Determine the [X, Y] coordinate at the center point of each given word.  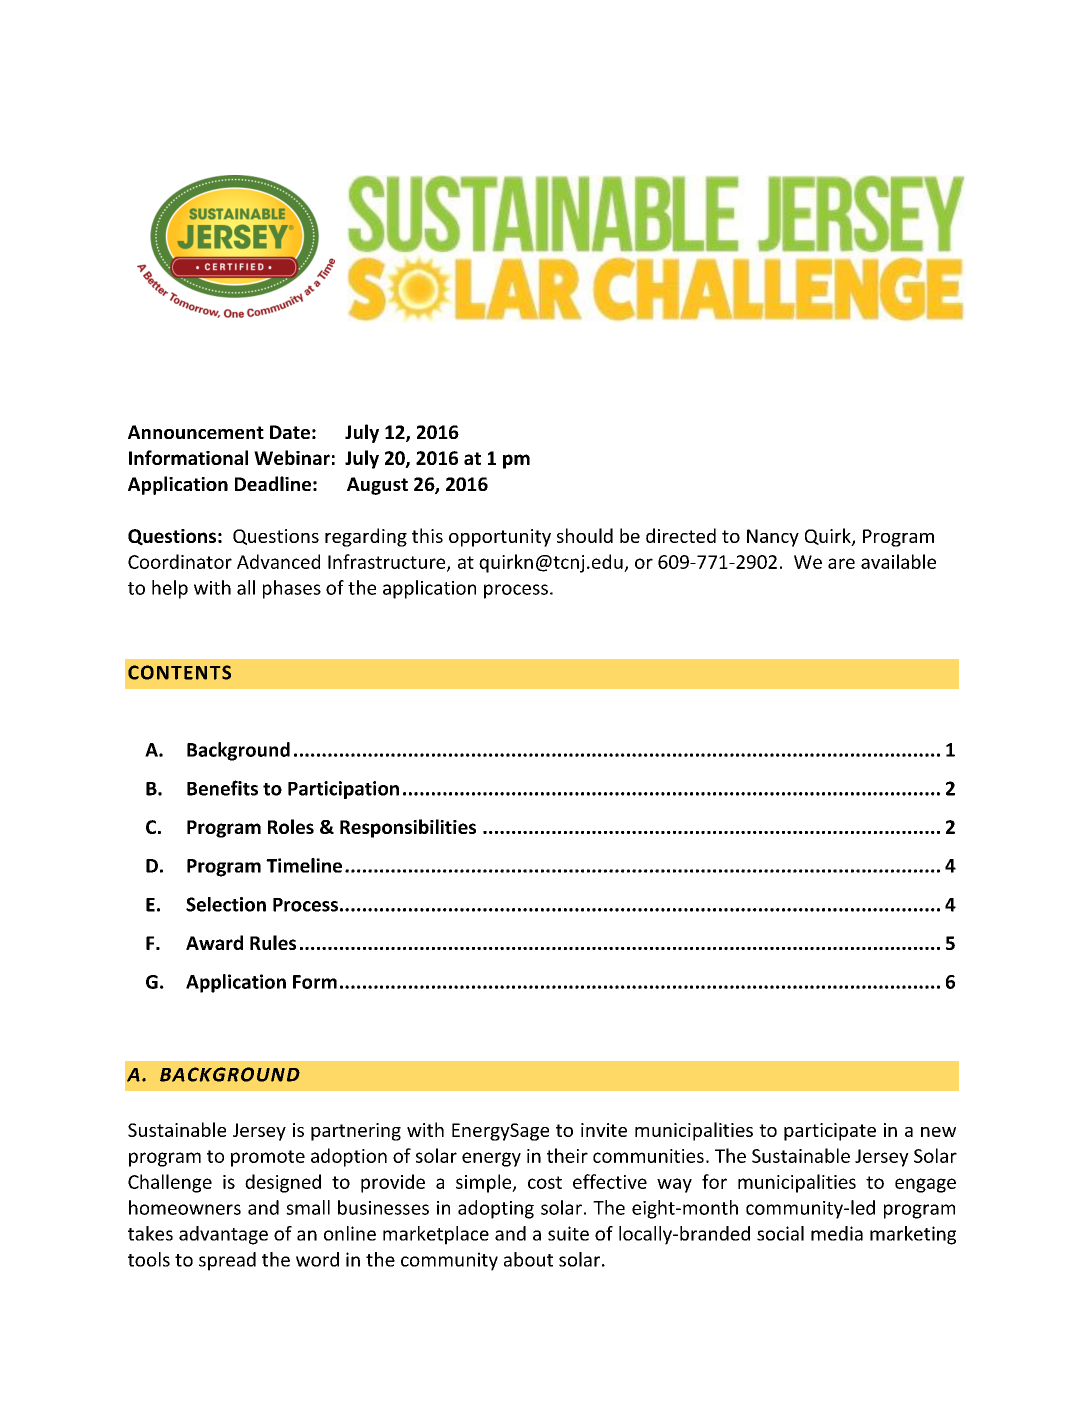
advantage [223, 1235]
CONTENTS [179, 672]
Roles [291, 826]
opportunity [500, 538]
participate [830, 1132]
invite [604, 1130]
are [841, 563]
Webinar [292, 457]
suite [568, 1233]
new [938, 1132]
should [585, 535]
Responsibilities [408, 828]
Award [214, 942]
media [837, 1233]
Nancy [773, 538]
